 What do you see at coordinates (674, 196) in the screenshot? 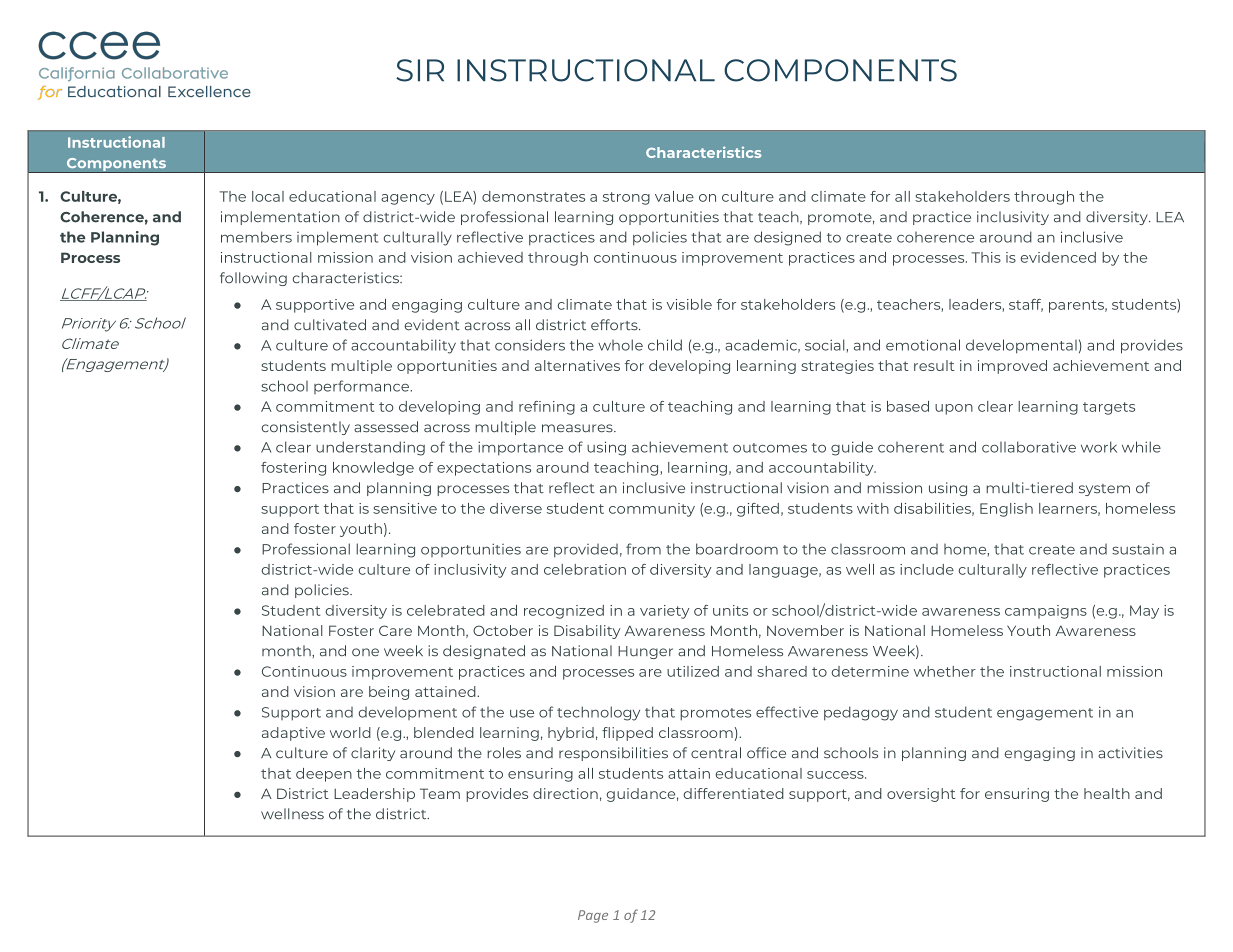
I see `value` at bounding box center [674, 196].
